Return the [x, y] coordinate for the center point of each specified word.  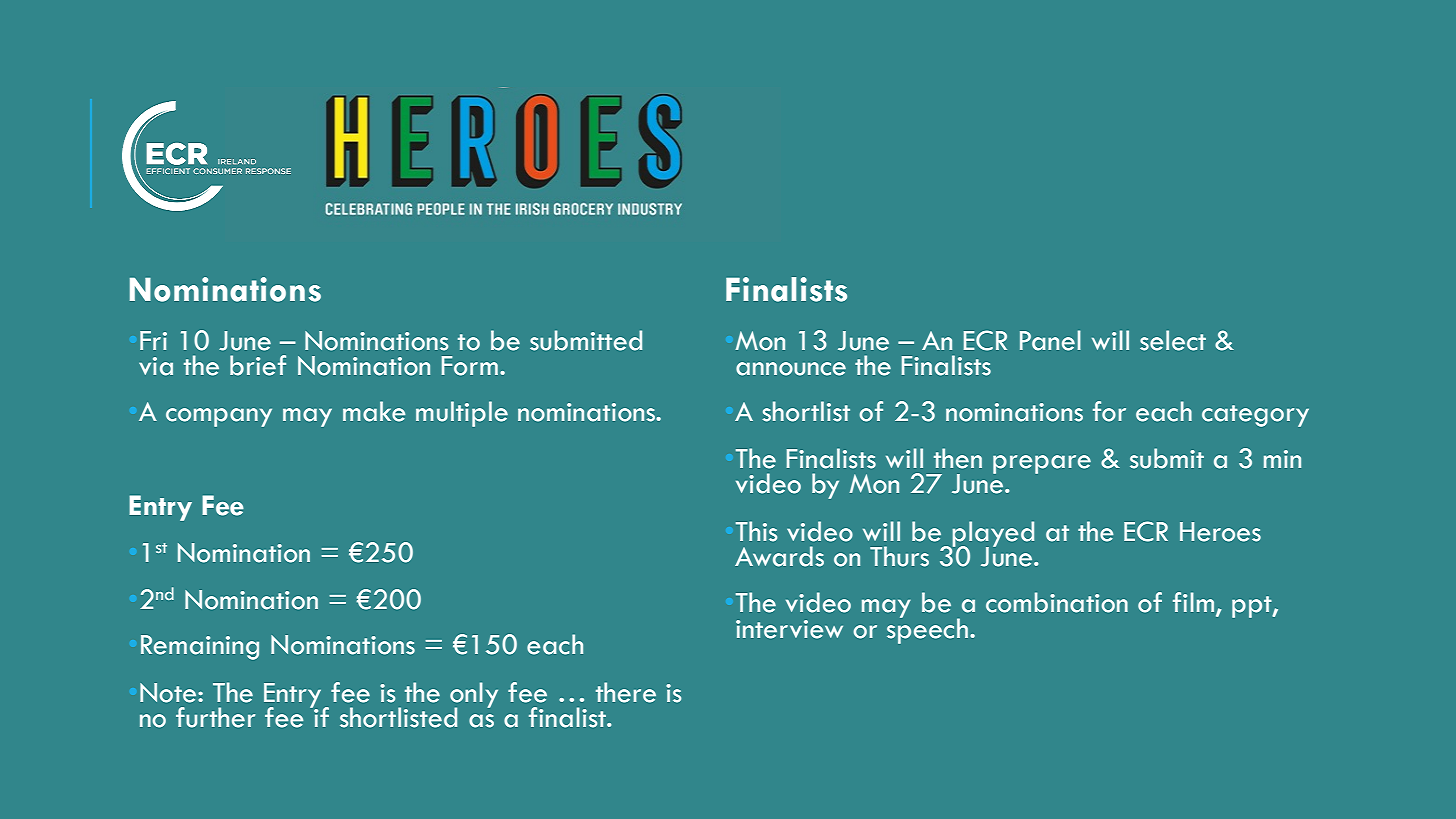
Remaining [200, 647]
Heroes [1220, 532]
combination [1057, 602]
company [219, 417]
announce [791, 369]
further [215, 717]
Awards [779, 556]
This [756, 531]
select [1173, 340]
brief [258, 365]
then [958, 458]
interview [789, 629]
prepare [1042, 464]
